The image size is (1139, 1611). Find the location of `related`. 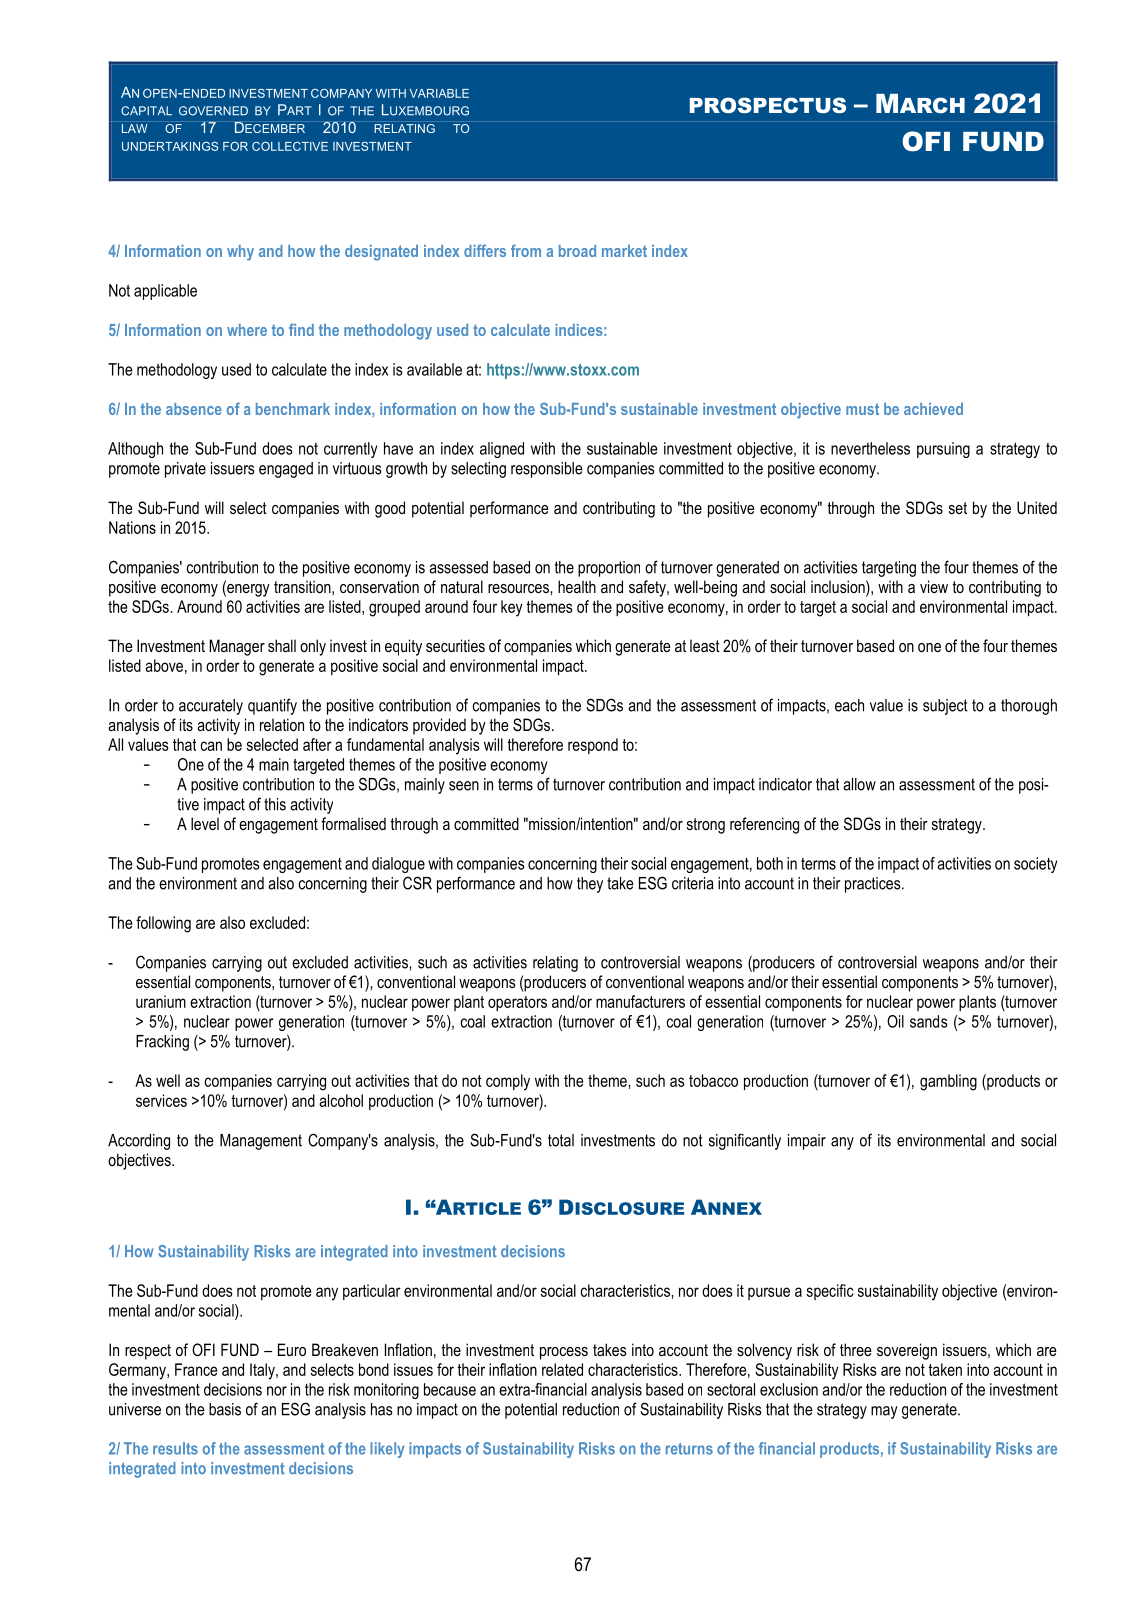

related is located at coordinates (562, 1369).
